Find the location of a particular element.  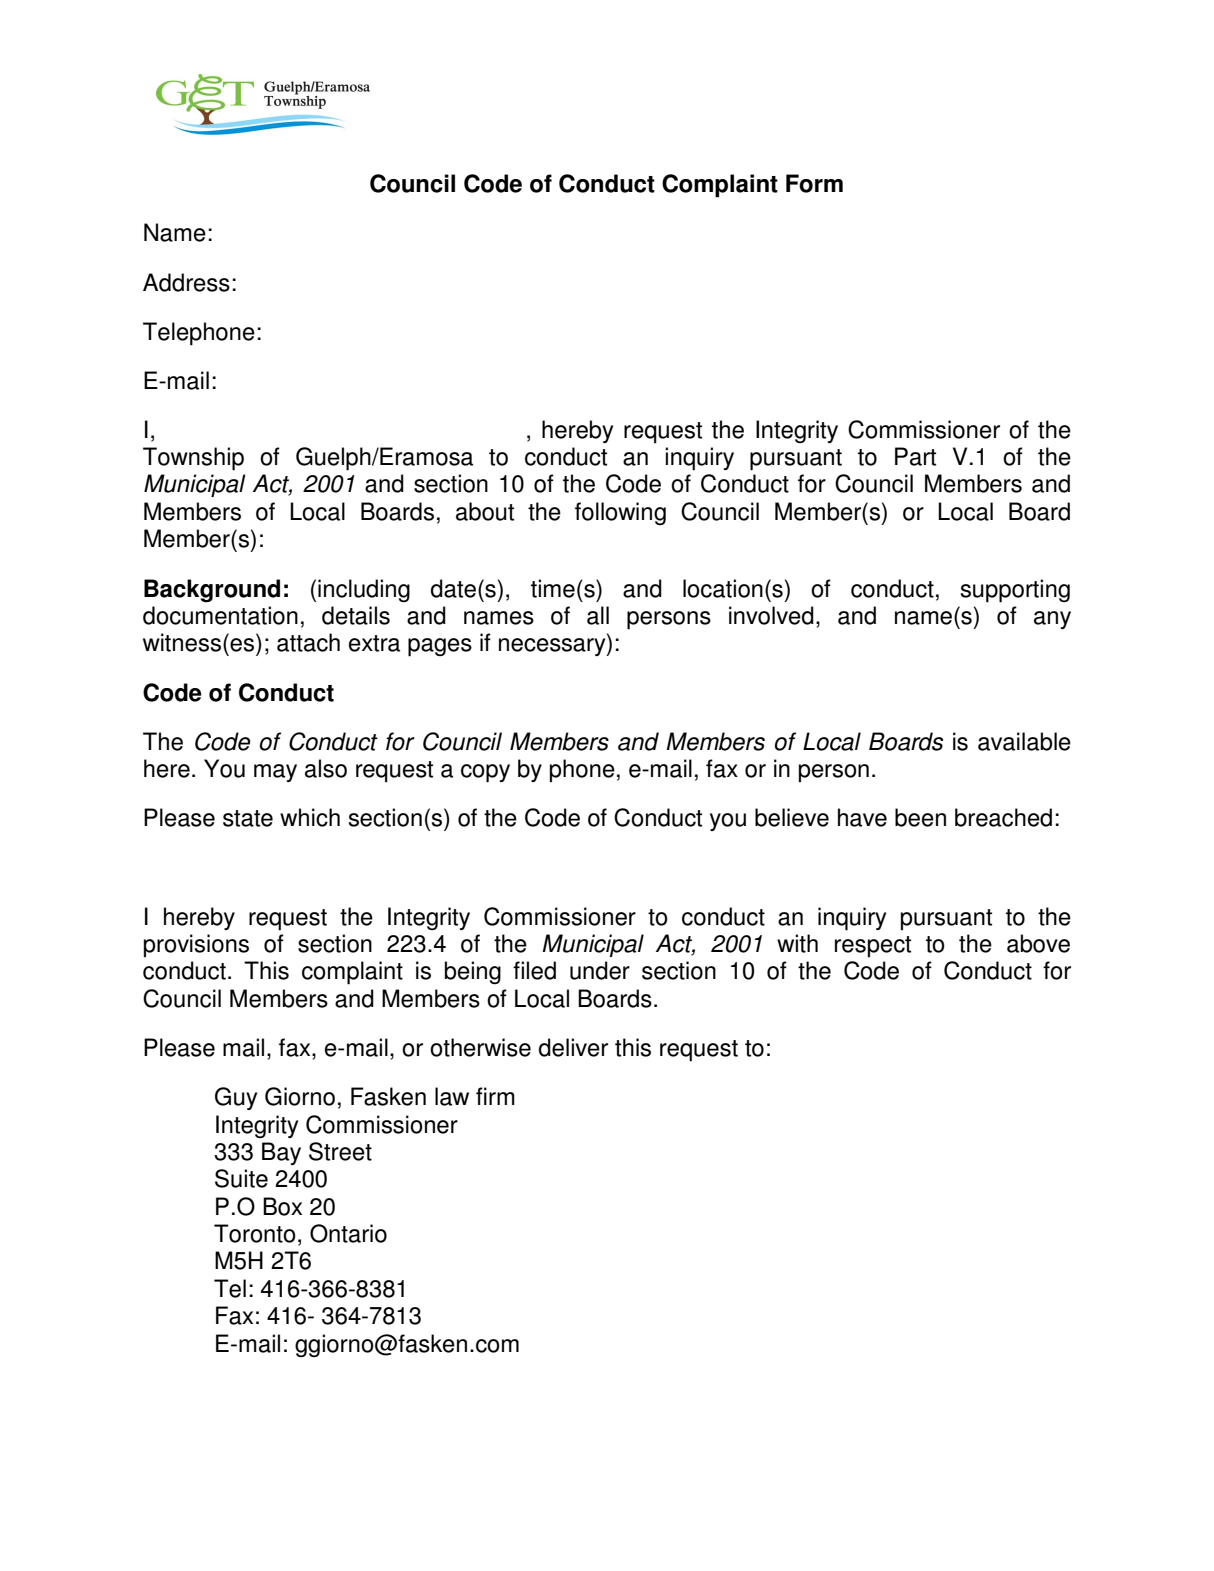

Address is located at coordinates (186, 282).
